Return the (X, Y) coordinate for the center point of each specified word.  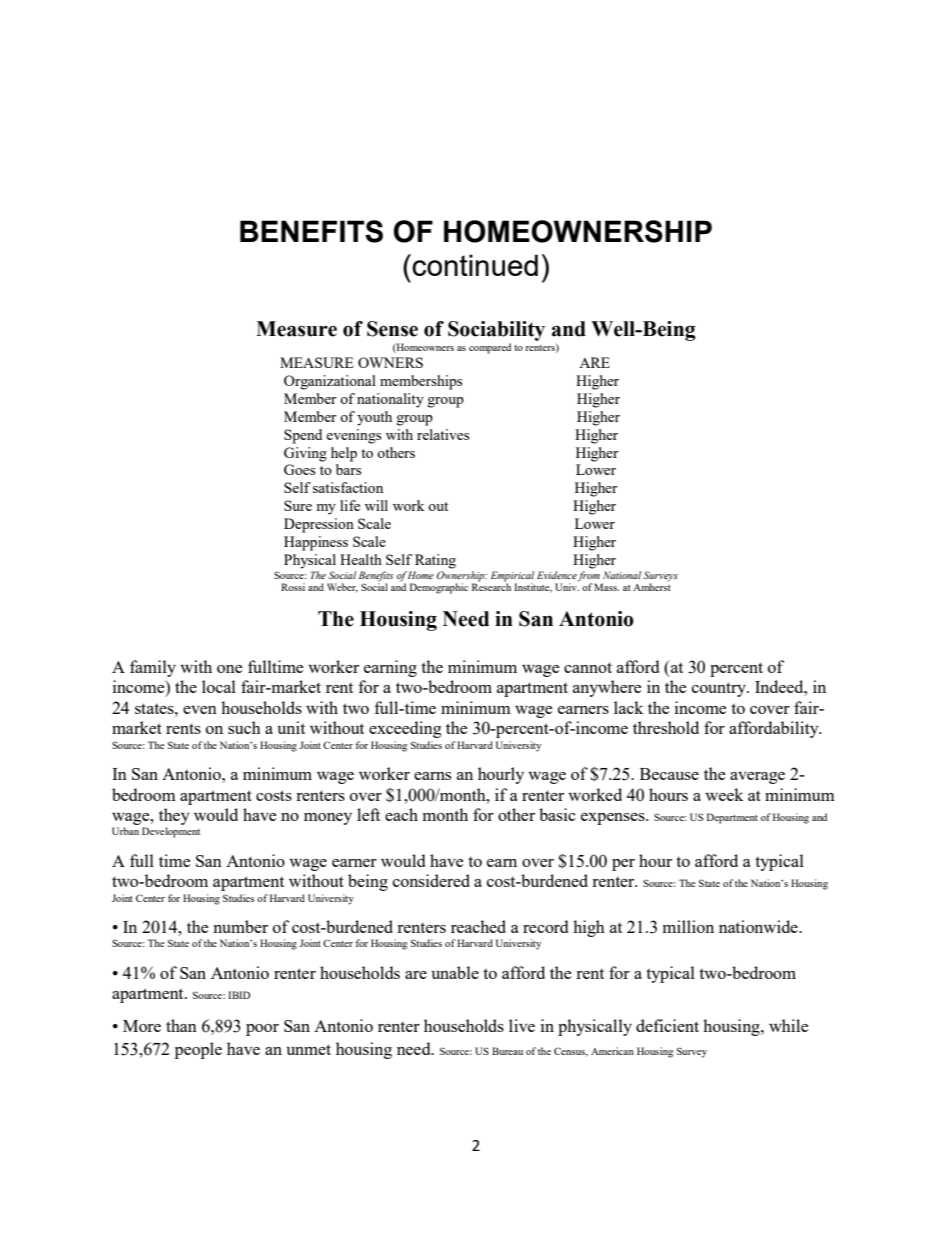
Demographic (439, 588)
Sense (392, 329)
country (720, 689)
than (181, 1025)
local (219, 686)
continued (475, 265)
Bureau (507, 1051)
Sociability (496, 331)
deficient (667, 1025)
